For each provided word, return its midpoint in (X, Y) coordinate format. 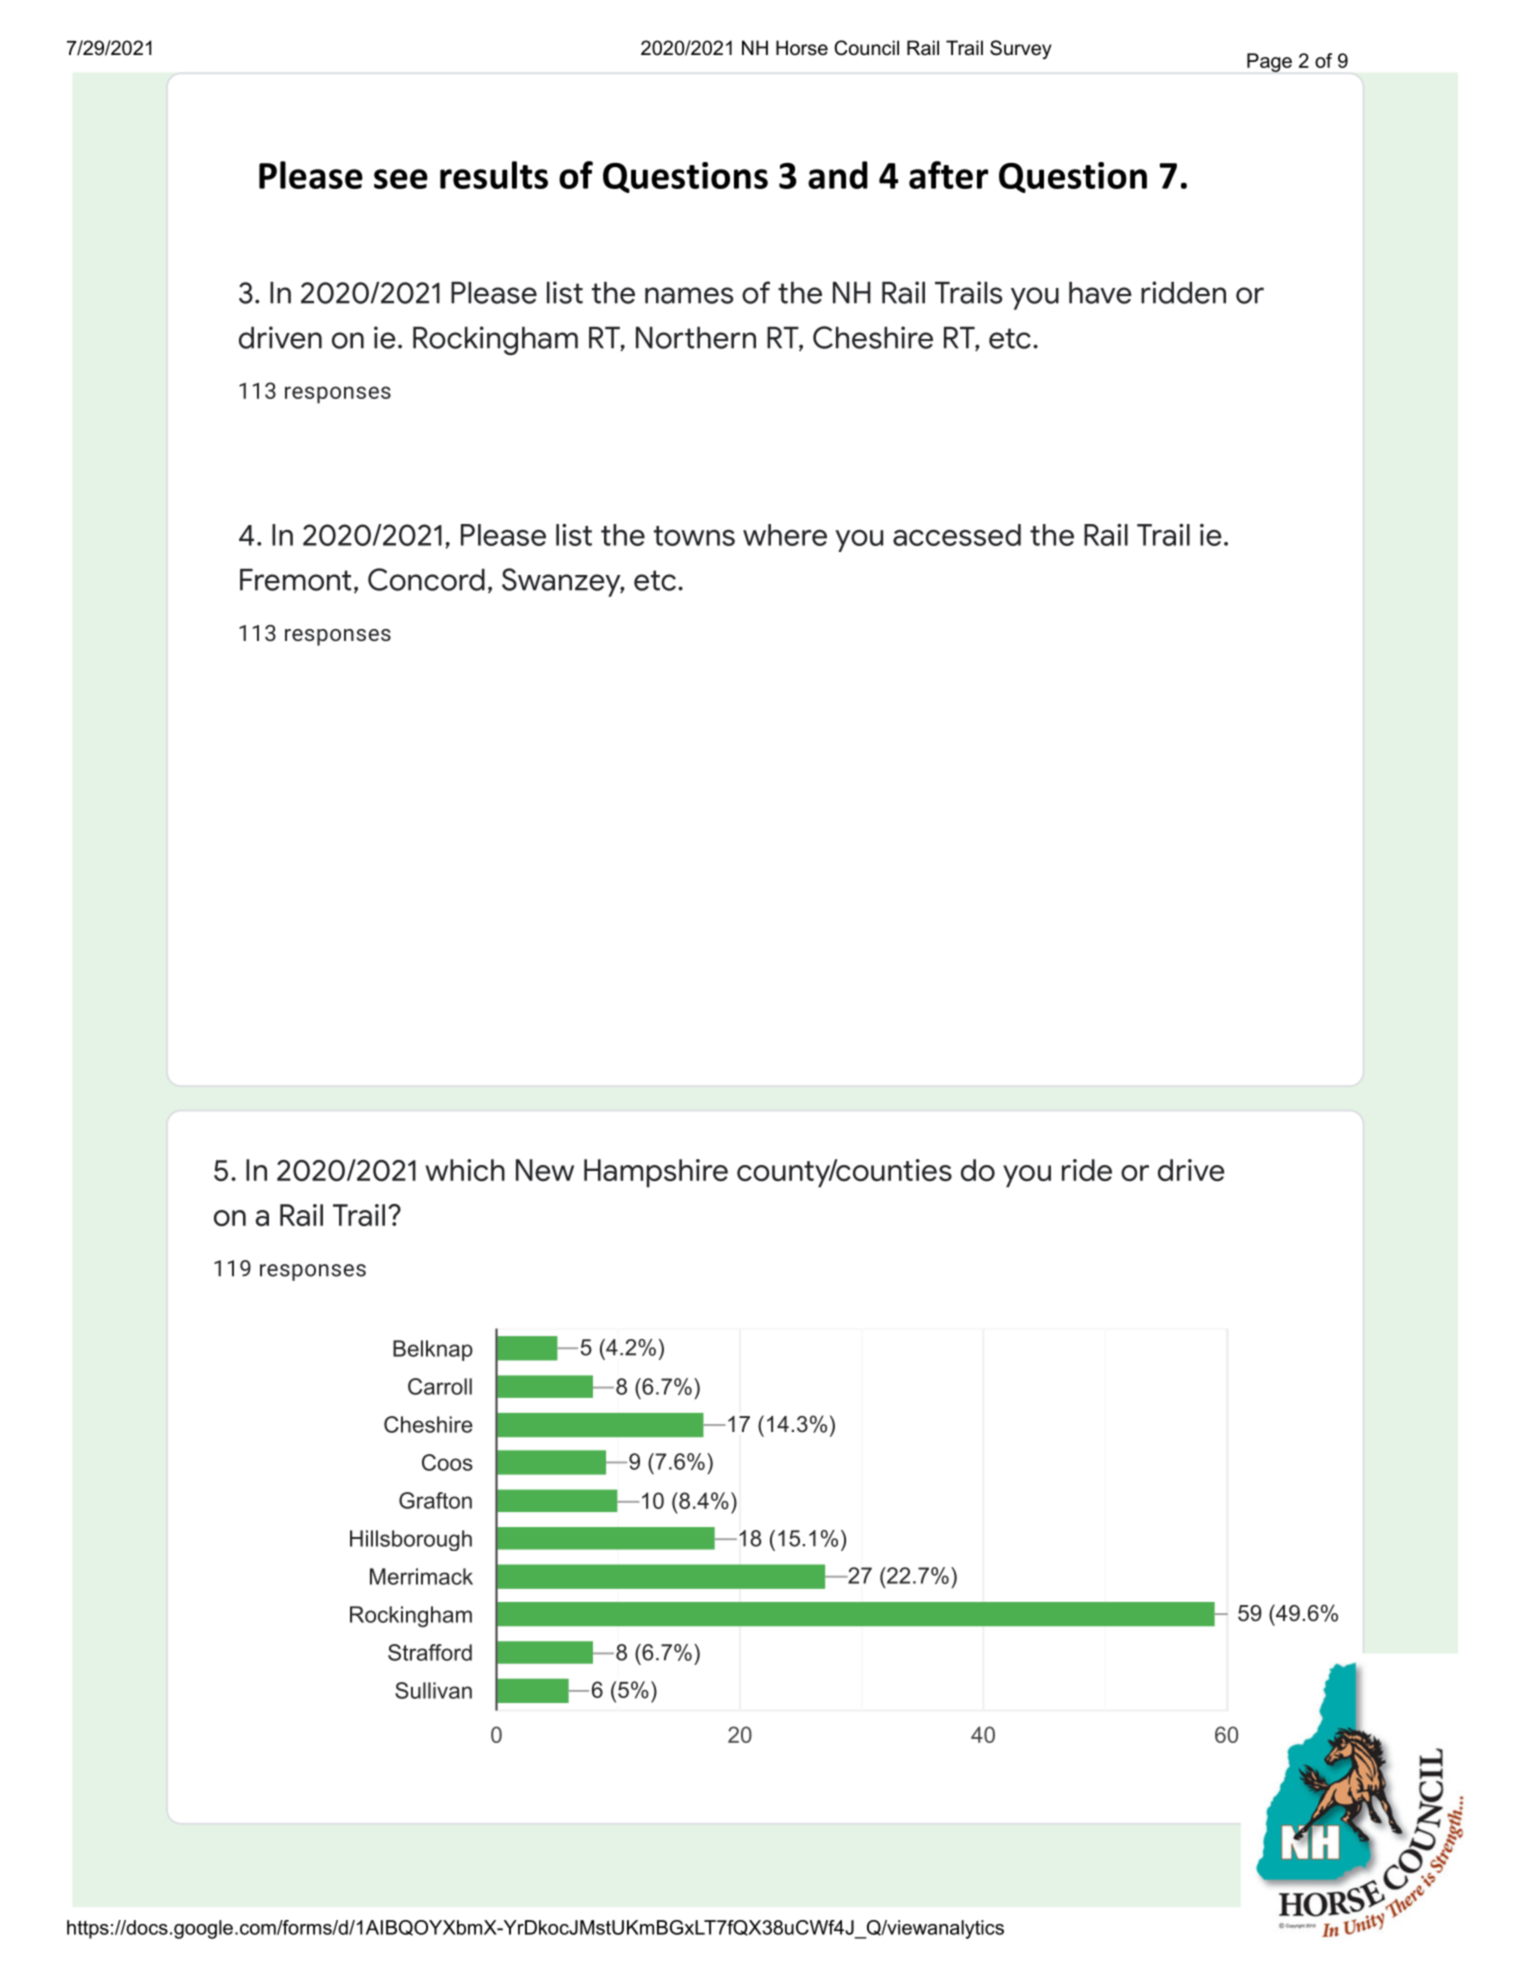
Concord (426, 579)
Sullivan (433, 1690)
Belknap (433, 1350)
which (465, 1170)
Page (1269, 62)
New (545, 1170)
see (401, 179)
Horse (802, 48)
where (785, 535)
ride (1087, 1170)
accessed (957, 535)
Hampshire (656, 1173)
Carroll (440, 1386)
